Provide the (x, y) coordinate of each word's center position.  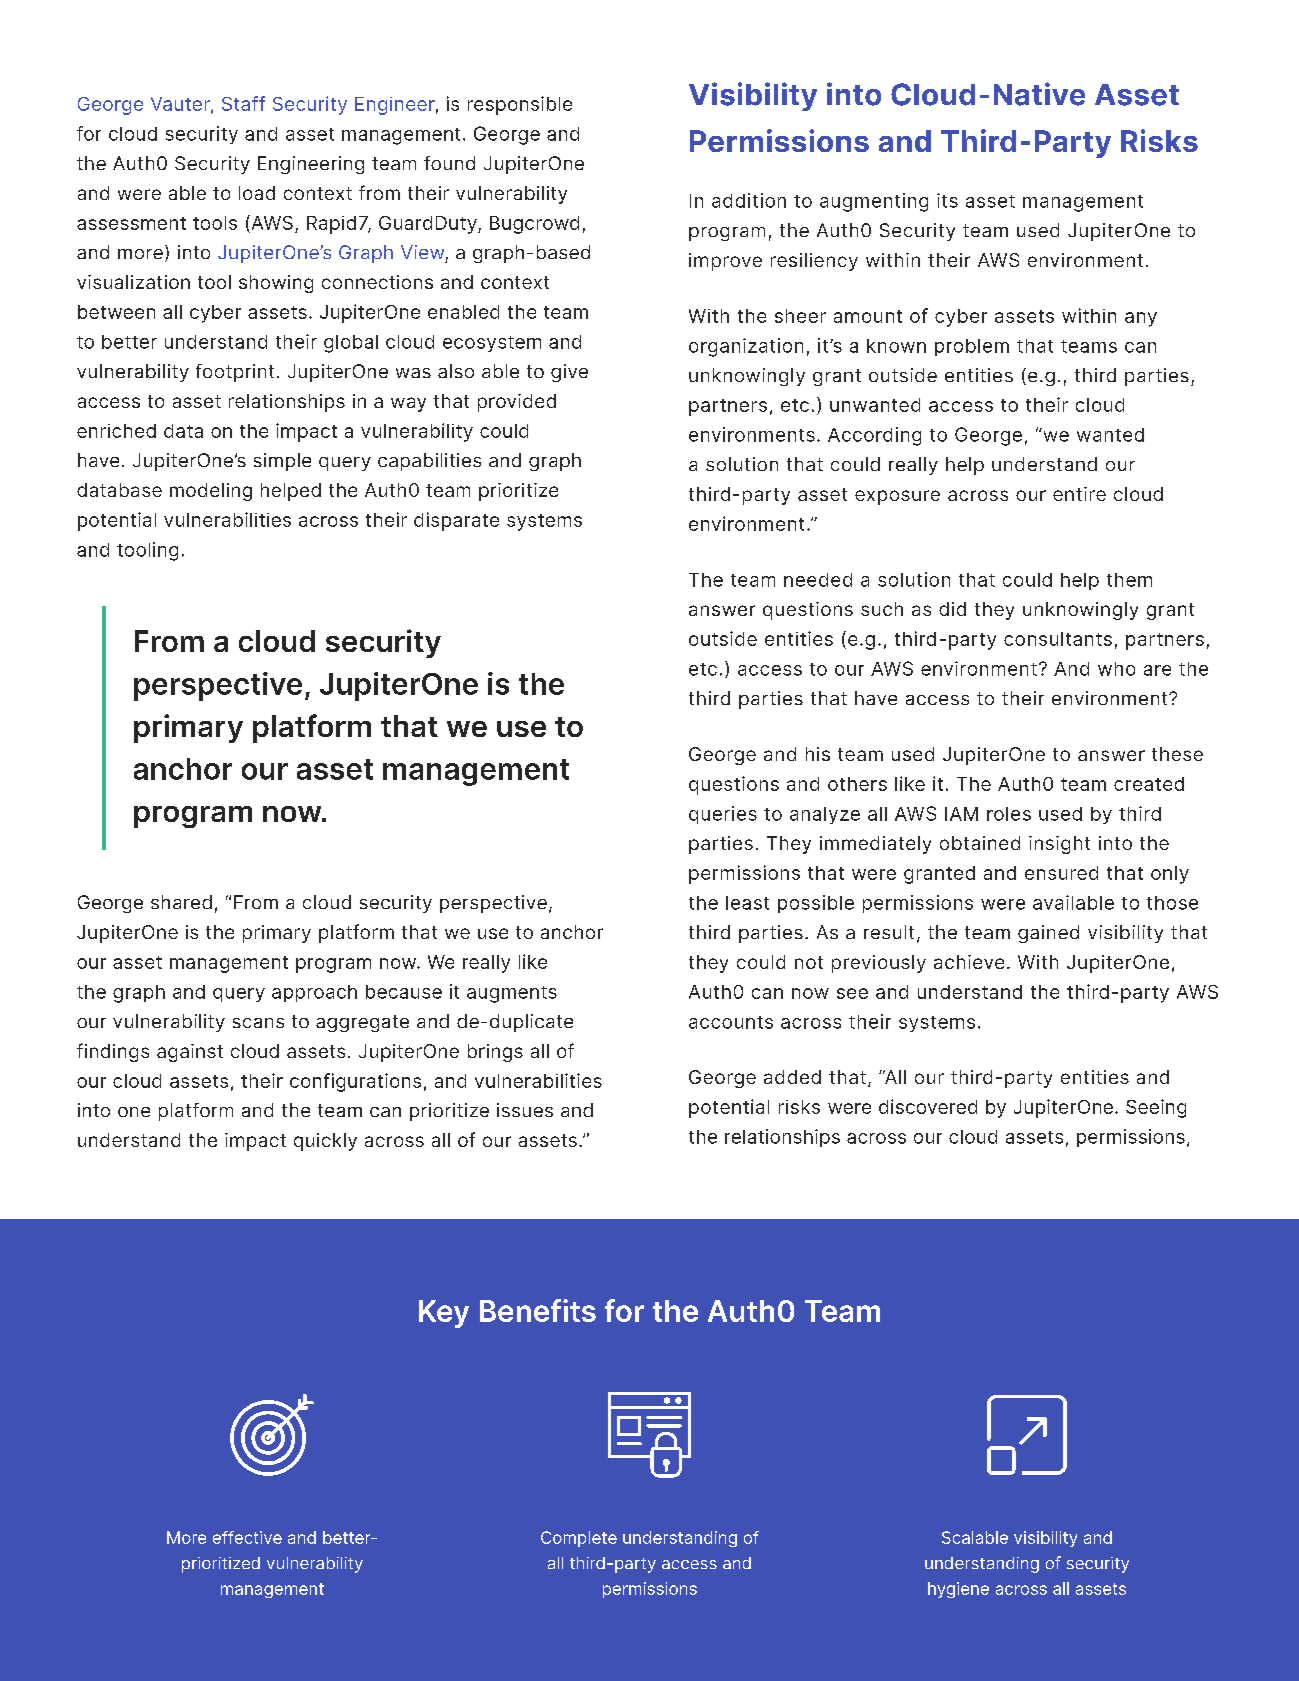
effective (247, 1537)
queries (723, 815)
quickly (325, 1142)
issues (525, 1110)
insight (1059, 845)
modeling (211, 492)
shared (181, 902)
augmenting (874, 202)
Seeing (1156, 1108)
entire (1079, 494)
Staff (243, 103)
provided (517, 403)
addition (749, 200)
